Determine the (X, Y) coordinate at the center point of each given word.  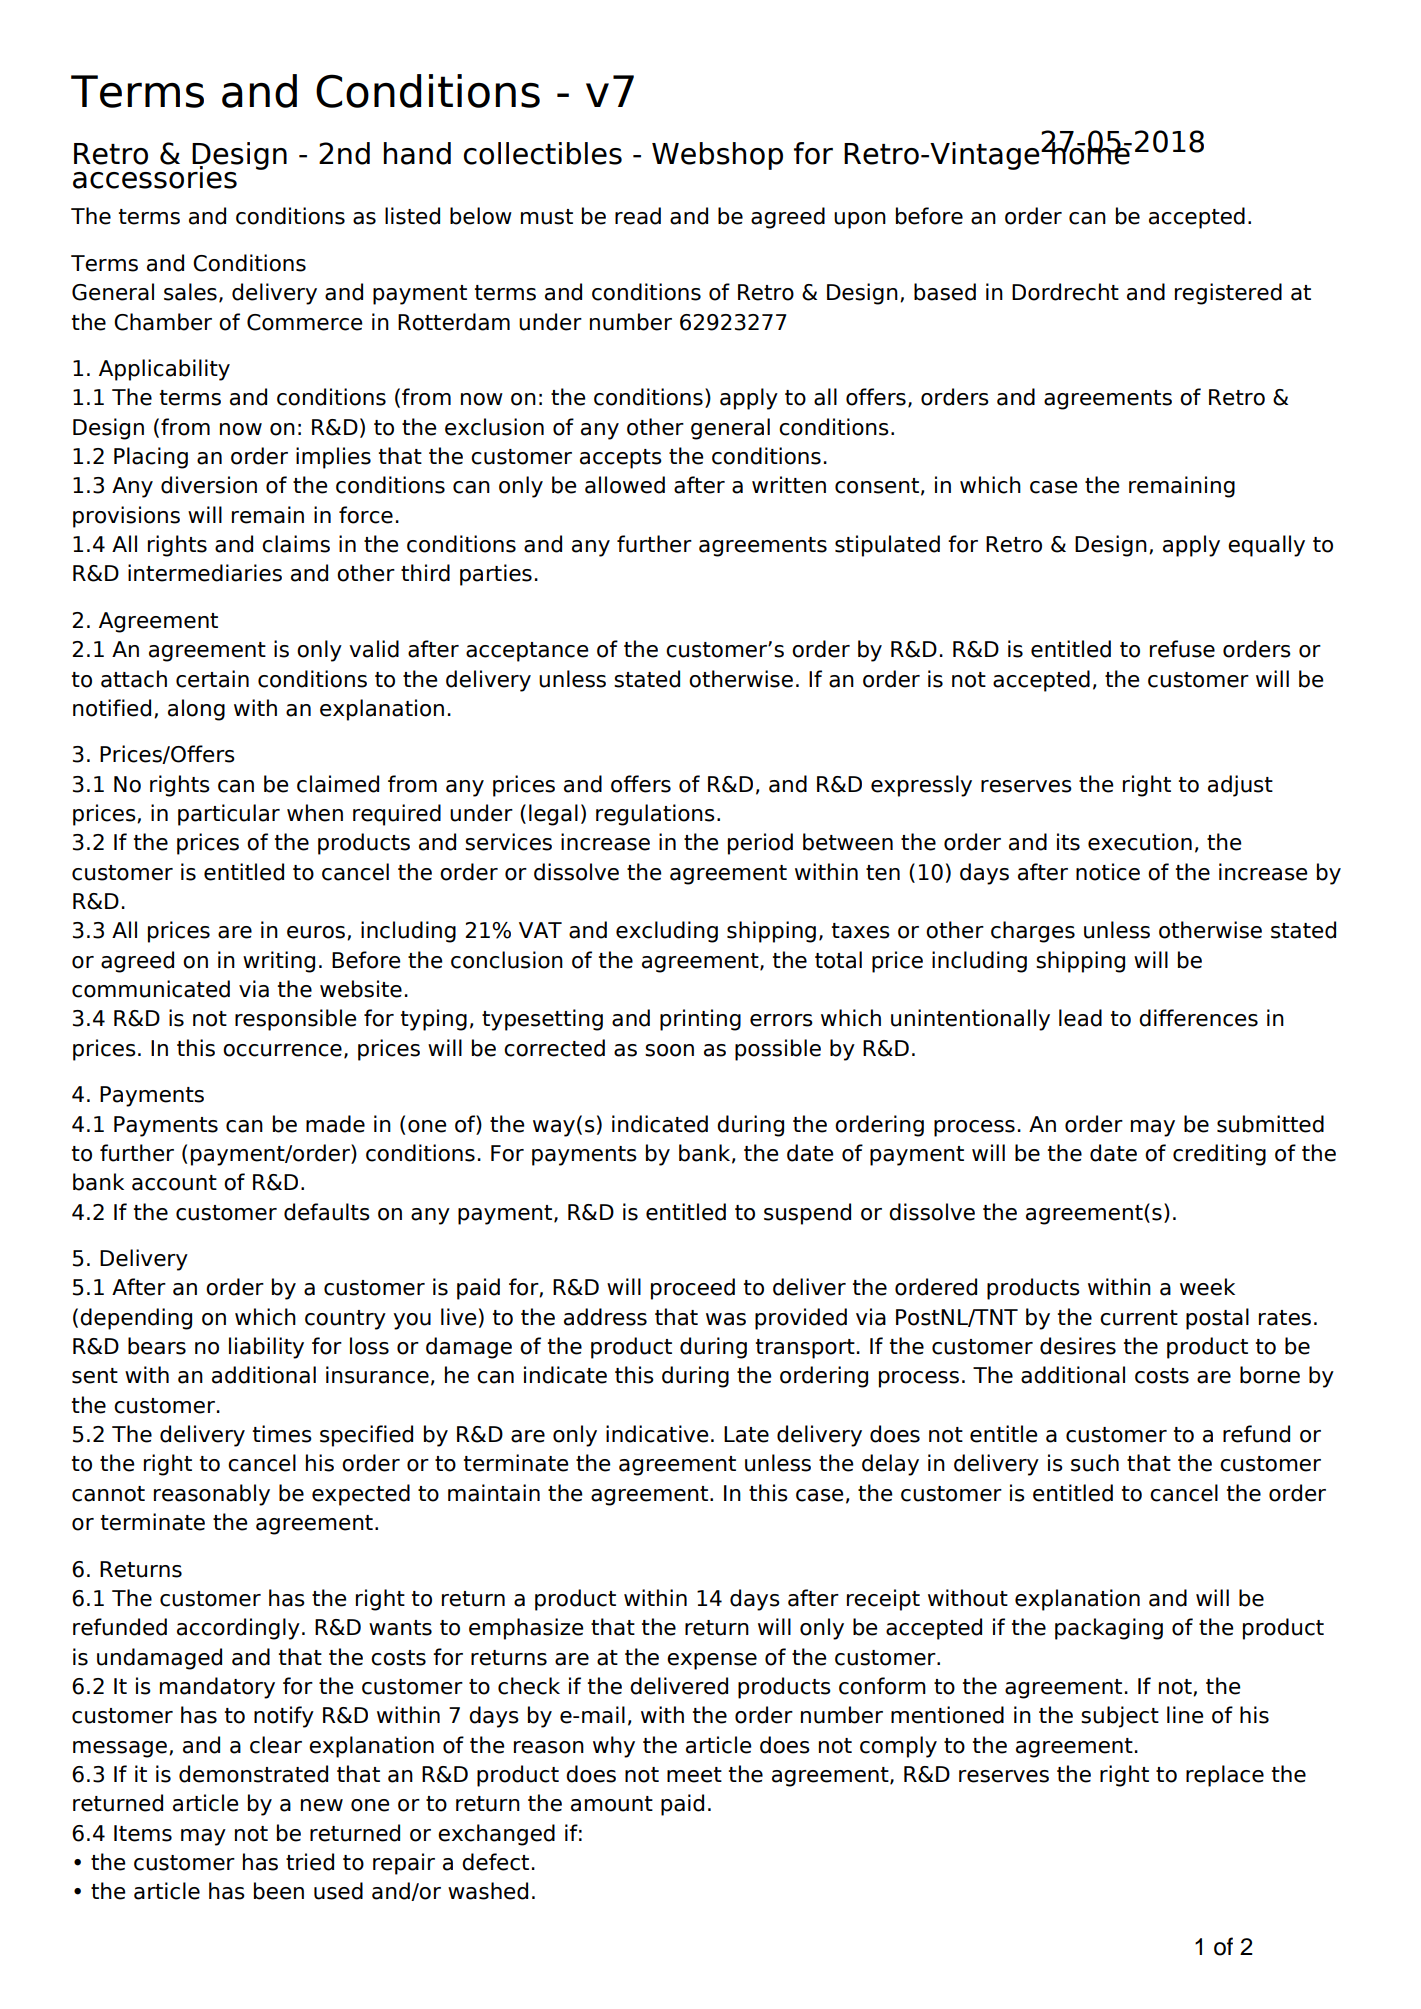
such (1095, 1463)
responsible (295, 1020)
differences (1198, 1018)
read (638, 216)
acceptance (527, 652)
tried (310, 1862)
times (282, 1434)
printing (700, 1020)
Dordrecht (1065, 292)
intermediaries (205, 573)
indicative (657, 1434)
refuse (1182, 649)
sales (190, 292)
